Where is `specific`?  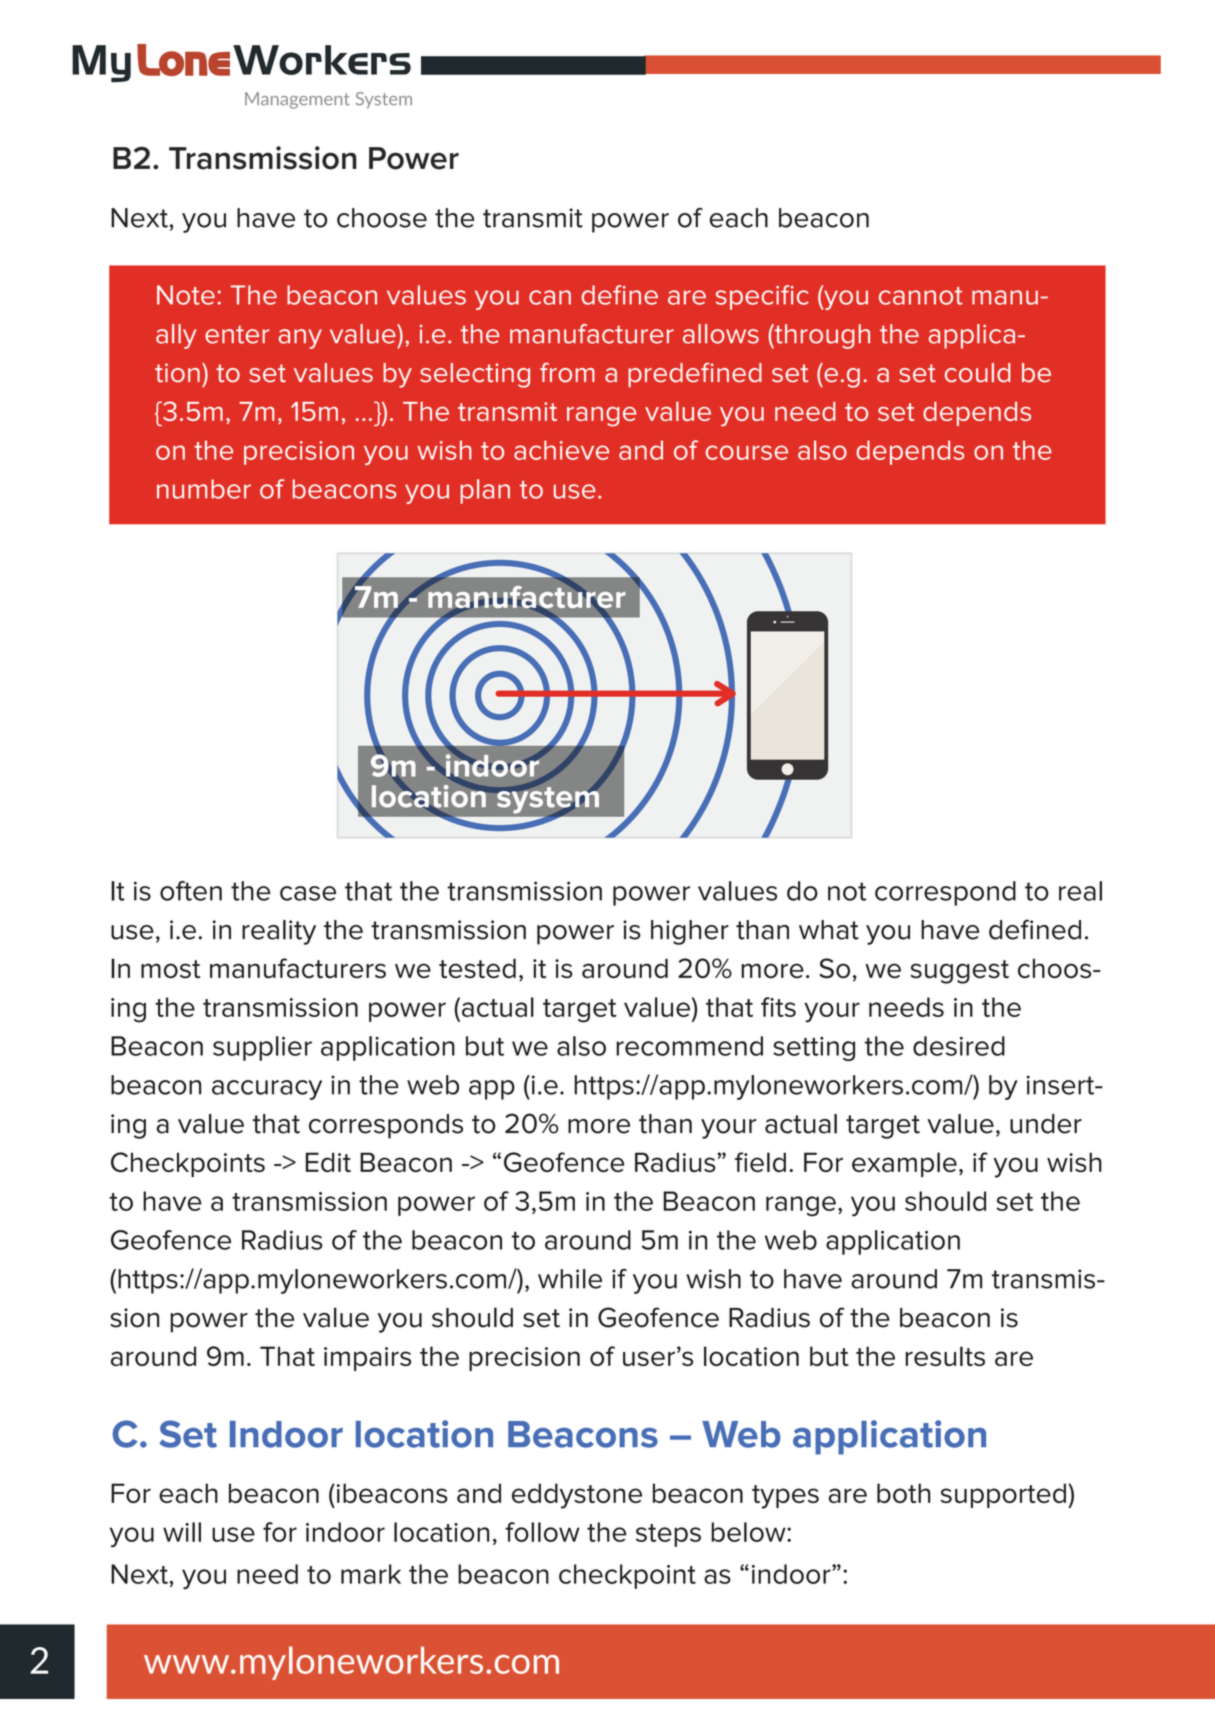
specific is located at coordinates (762, 297).
